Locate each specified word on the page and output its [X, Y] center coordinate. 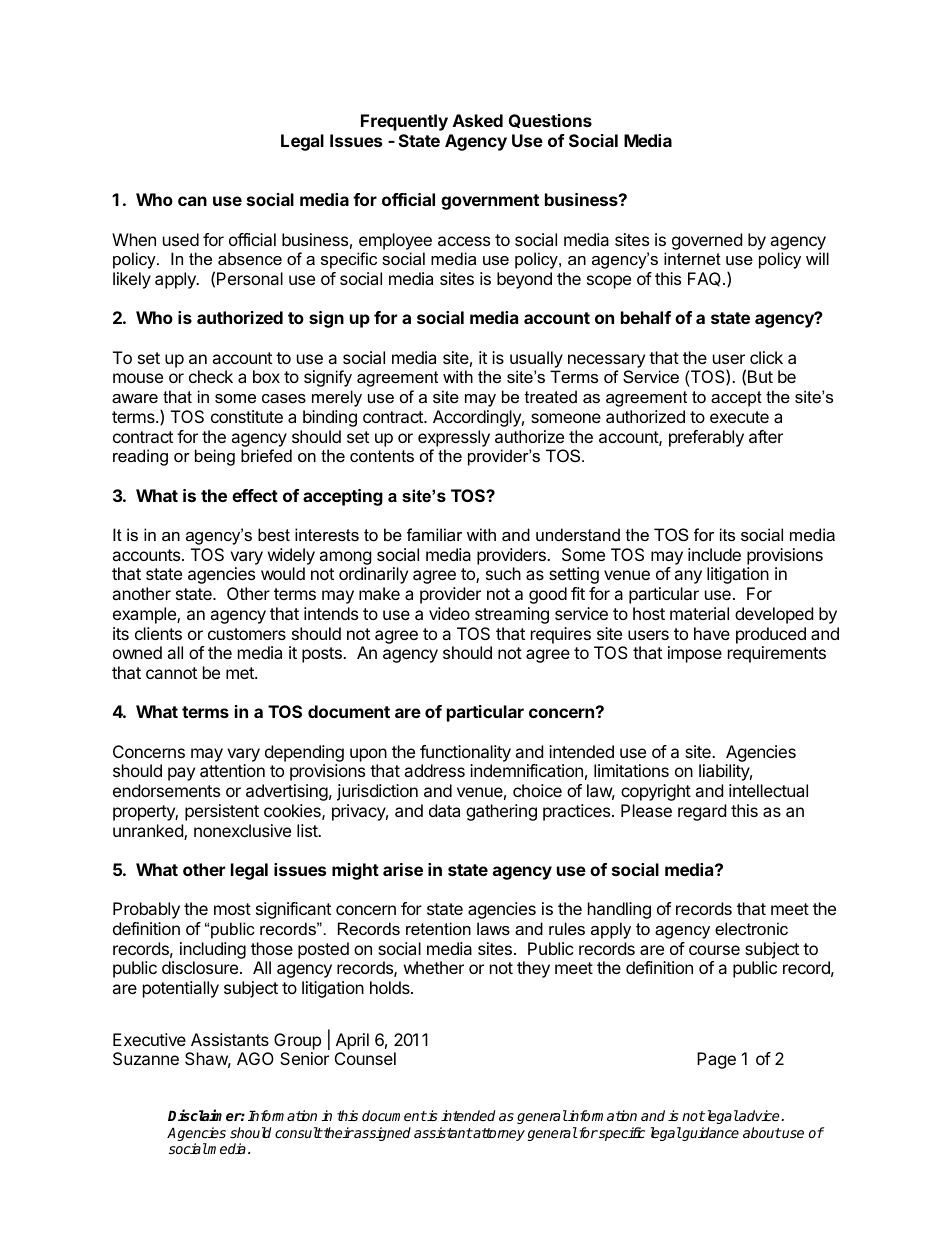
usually [536, 359]
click [766, 357]
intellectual [768, 790]
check [211, 376]
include [714, 554]
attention [232, 770]
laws [493, 928]
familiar [434, 534]
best [274, 534]
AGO [255, 1058]
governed [707, 241]
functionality [465, 753]
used [181, 239]
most [232, 909]
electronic [751, 928]
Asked [478, 120]
